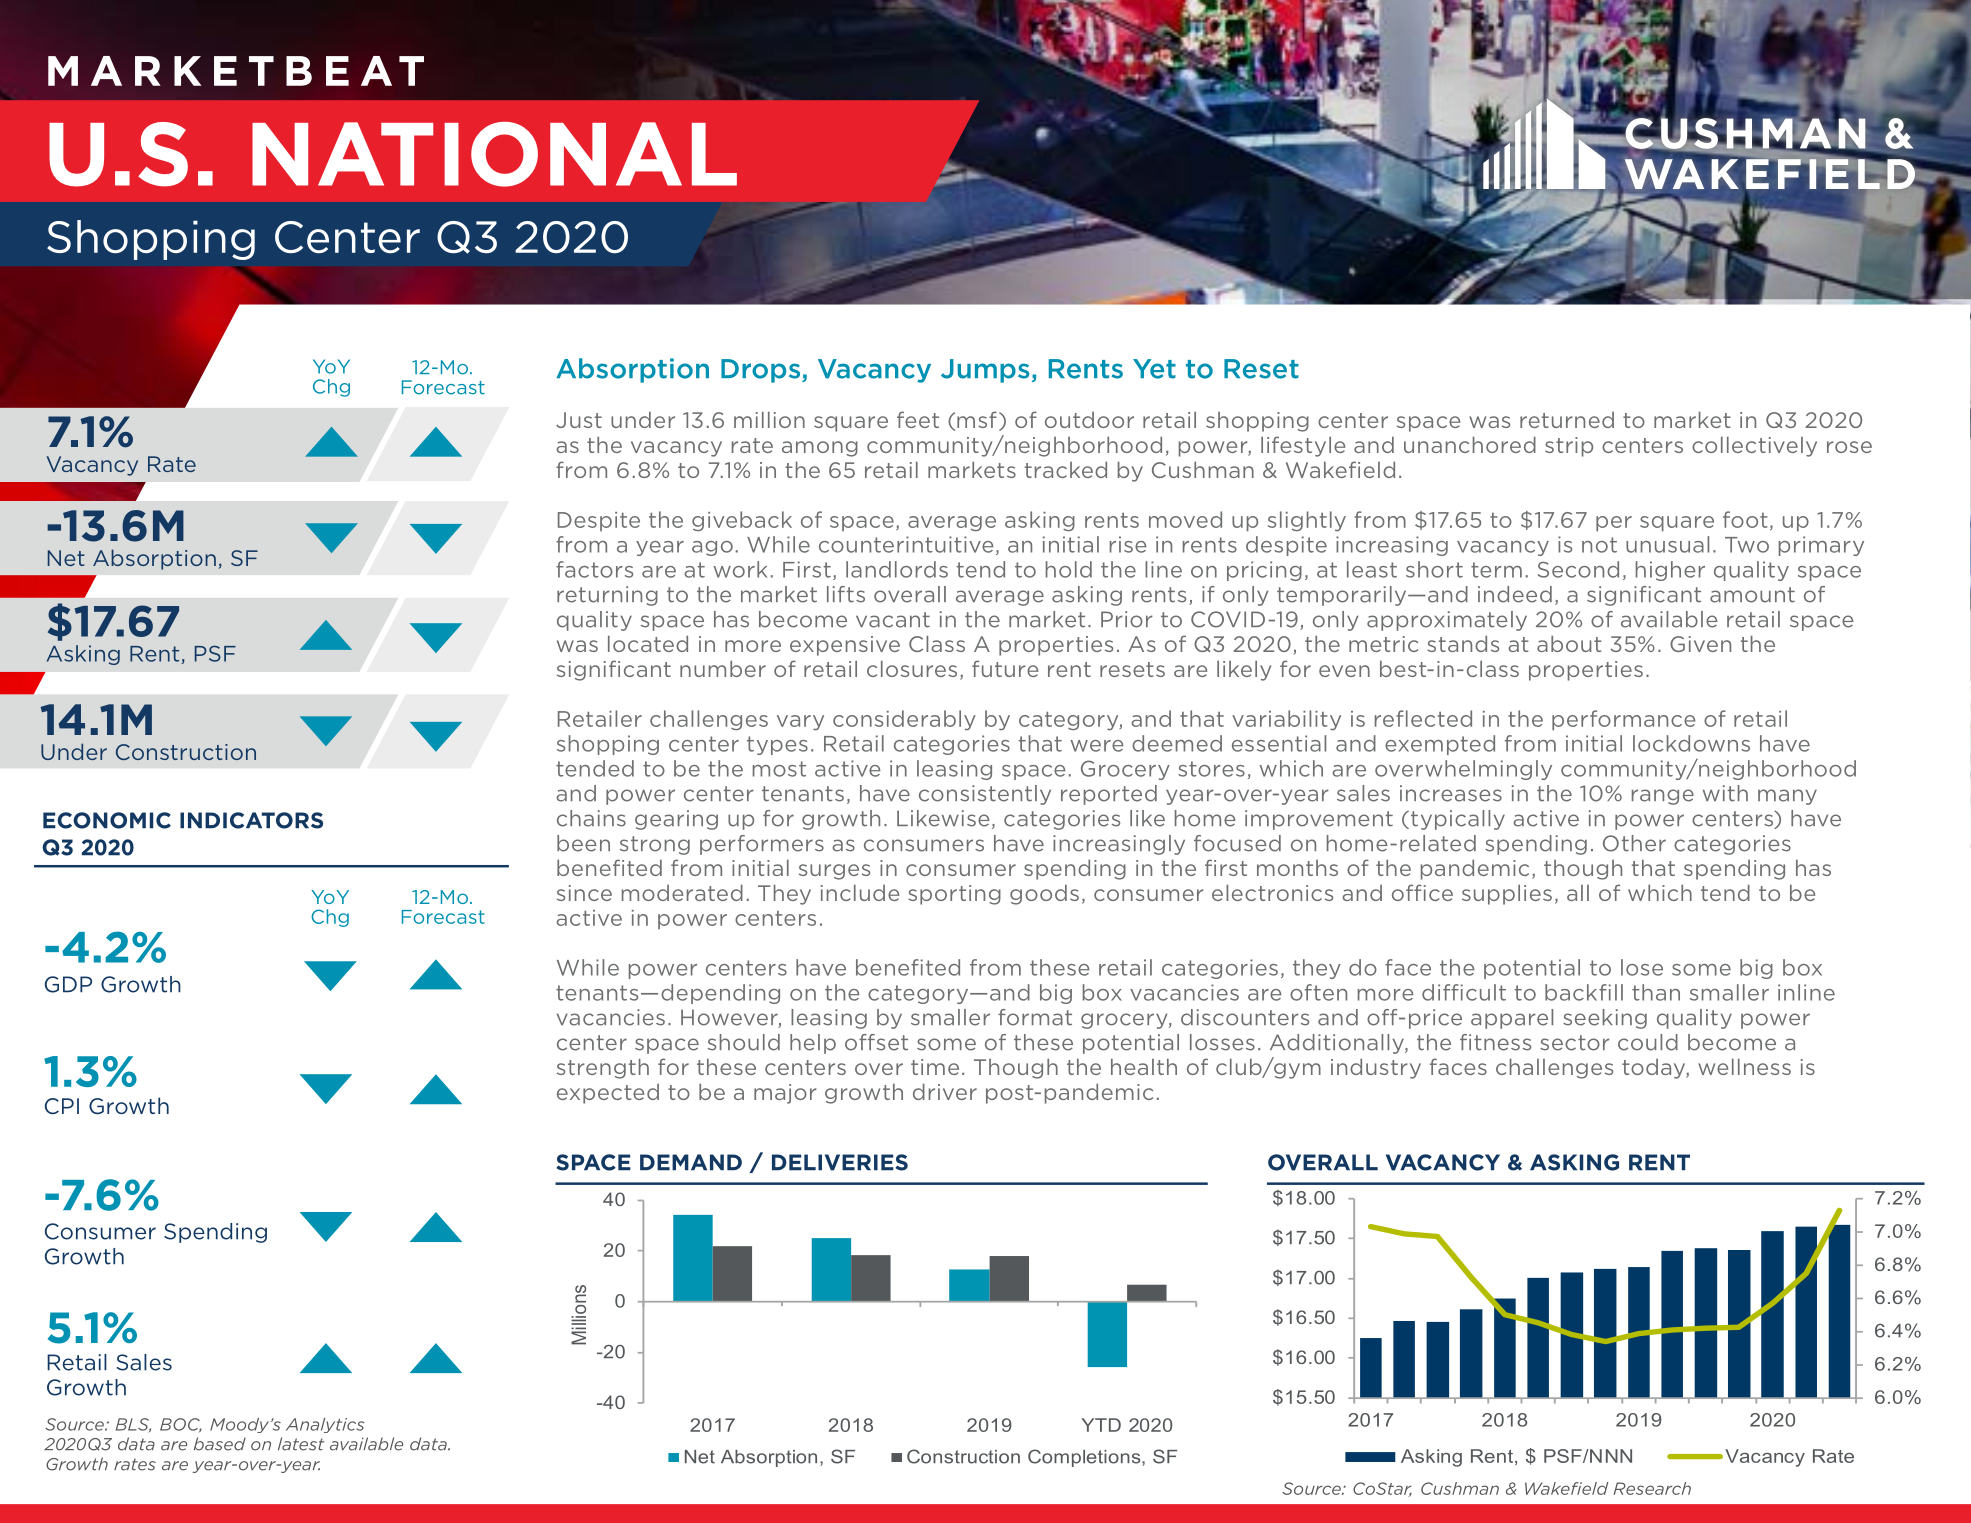  What do you see at coordinates (893, 620) in the screenshot?
I see `vacant` at bounding box center [893, 620].
